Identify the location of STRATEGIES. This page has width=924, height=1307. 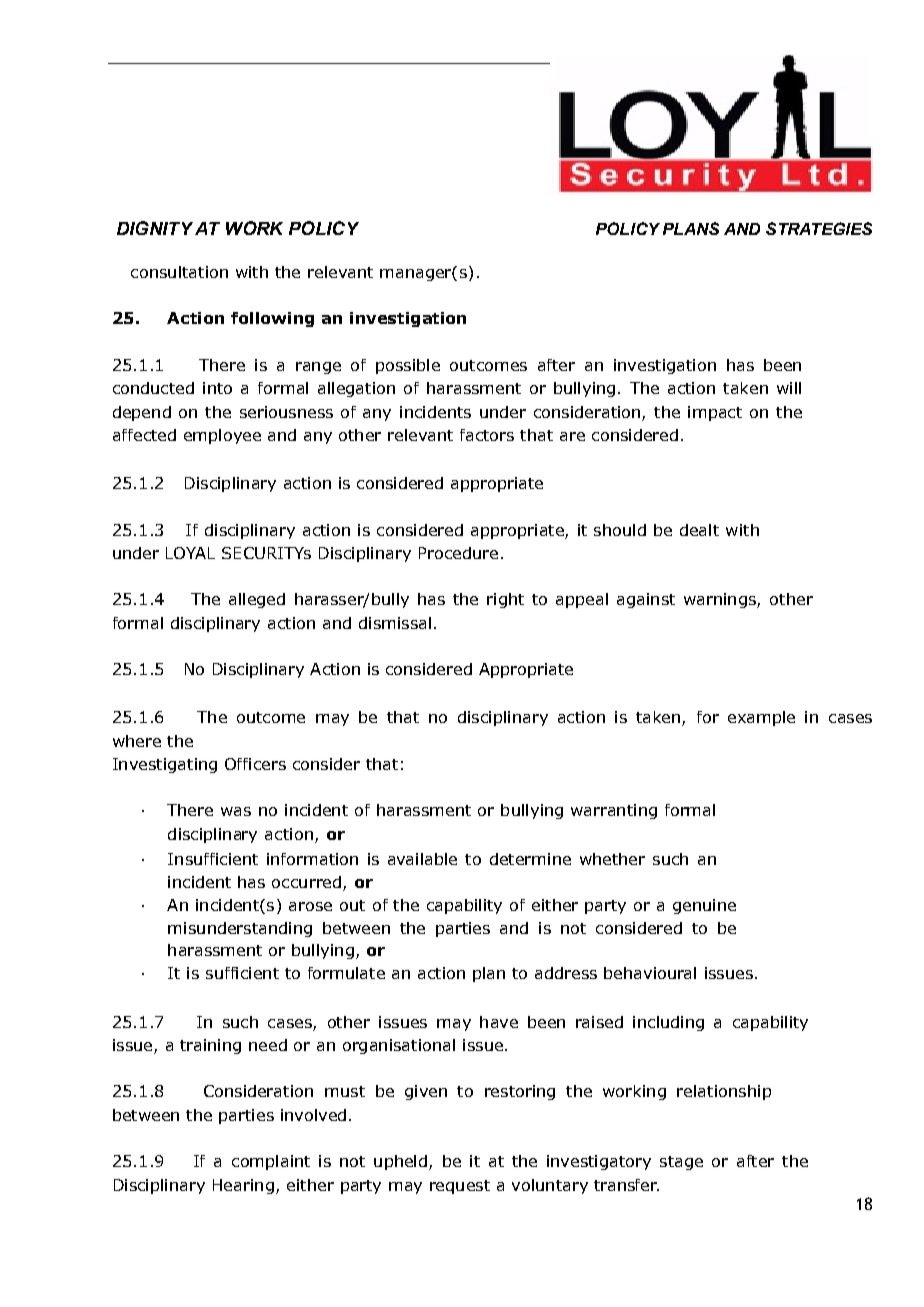
(819, 228).
